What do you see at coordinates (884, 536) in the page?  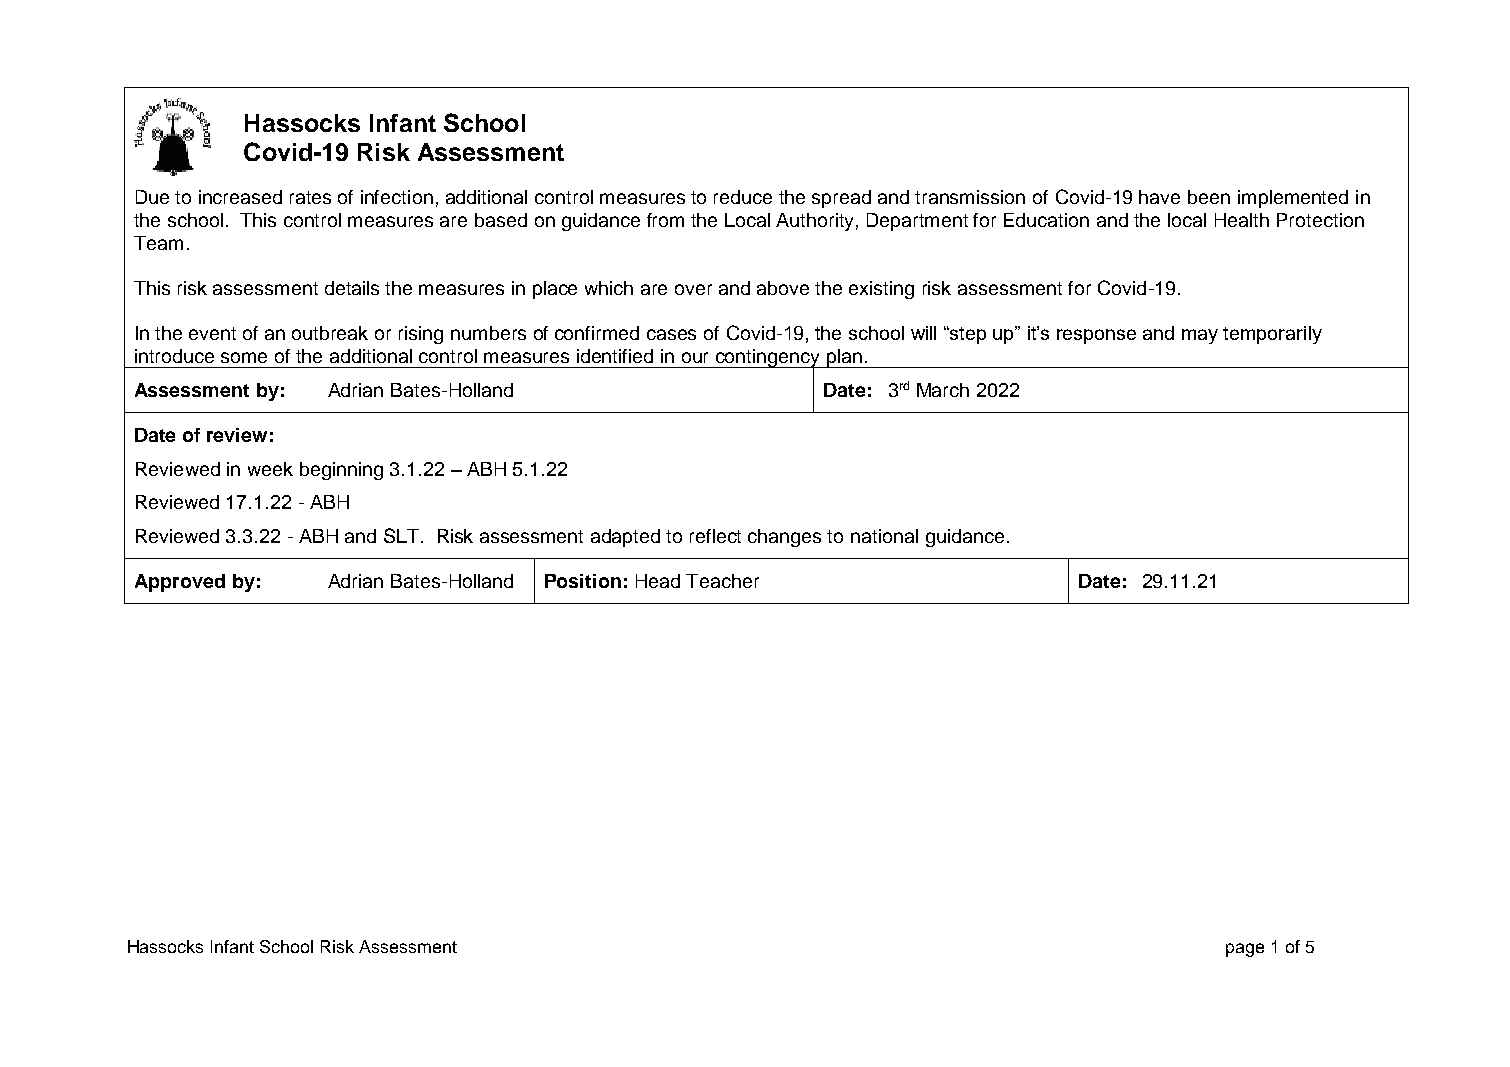 I see `national` at bounding box center [884, 536].
